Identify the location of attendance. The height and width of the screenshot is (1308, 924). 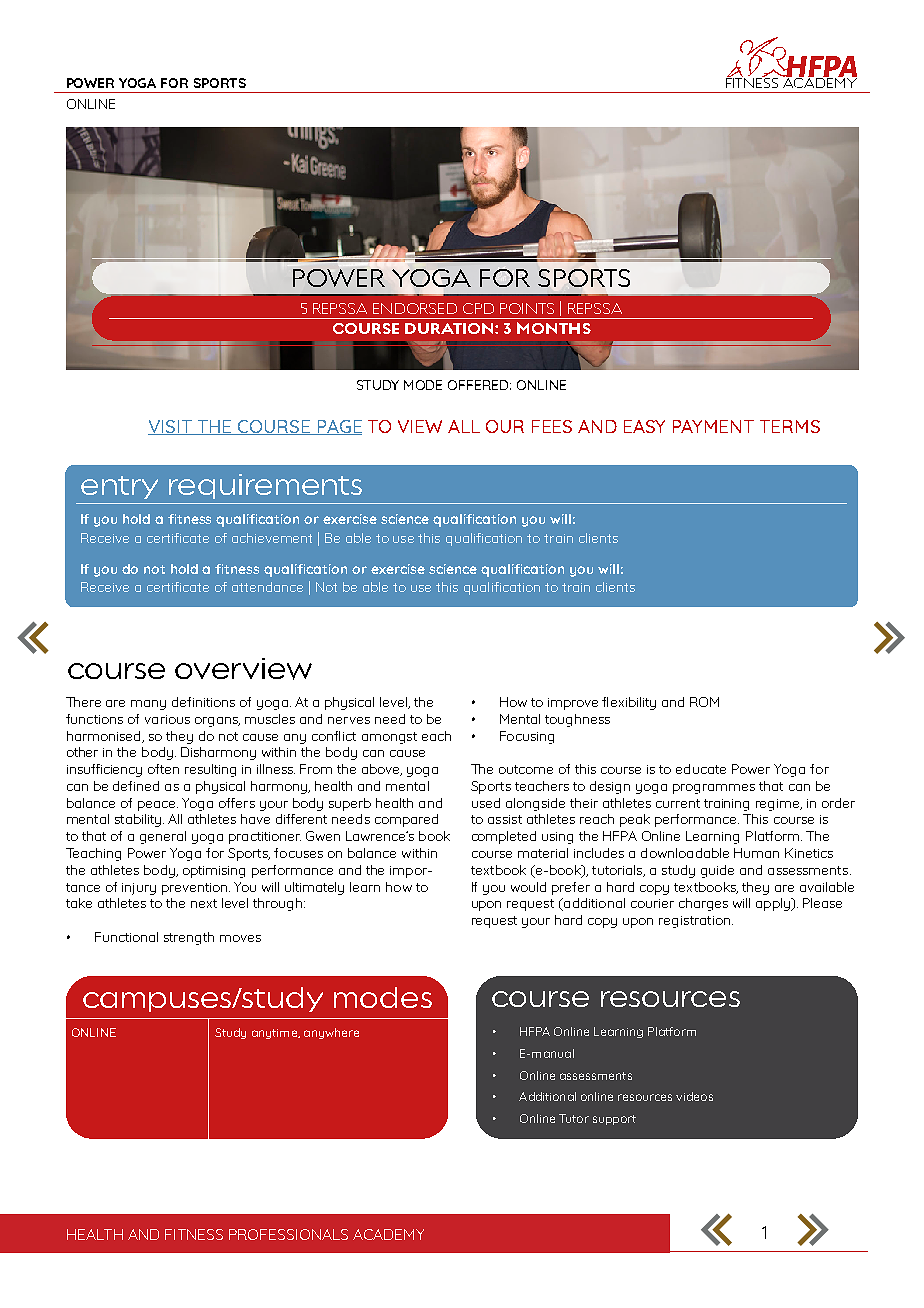
(267, 587).
